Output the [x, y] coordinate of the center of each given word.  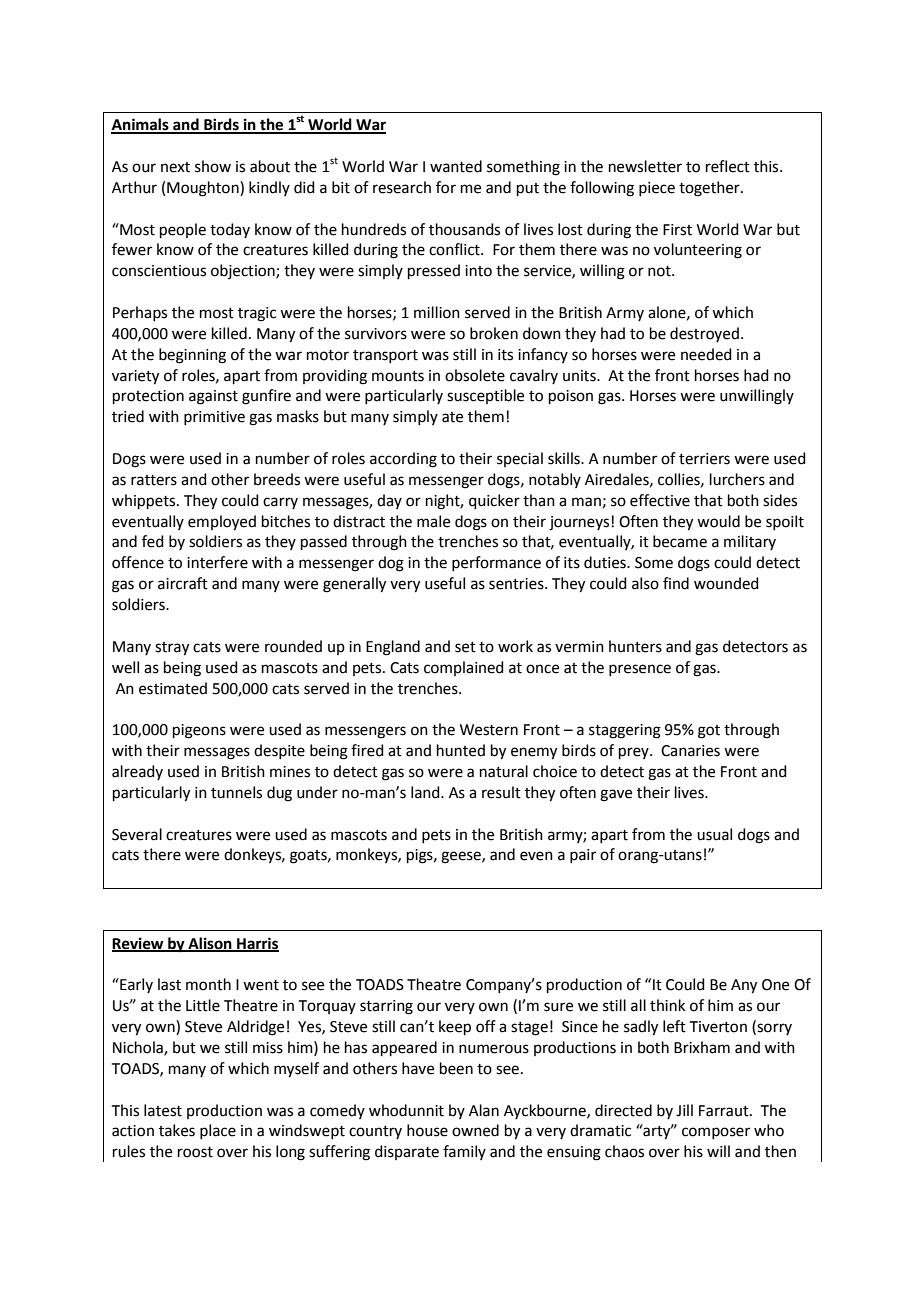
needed [706, 354]
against [213, 397]
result [501, 792]
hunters [635, 646]
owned [475, 1130]
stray [172, 649]
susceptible [485, 396]
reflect [728, 166]
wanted [456, 166]
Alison [210, 944]
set [465, 647]
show [213, 166]
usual [714, 834]
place [218, 1131]
